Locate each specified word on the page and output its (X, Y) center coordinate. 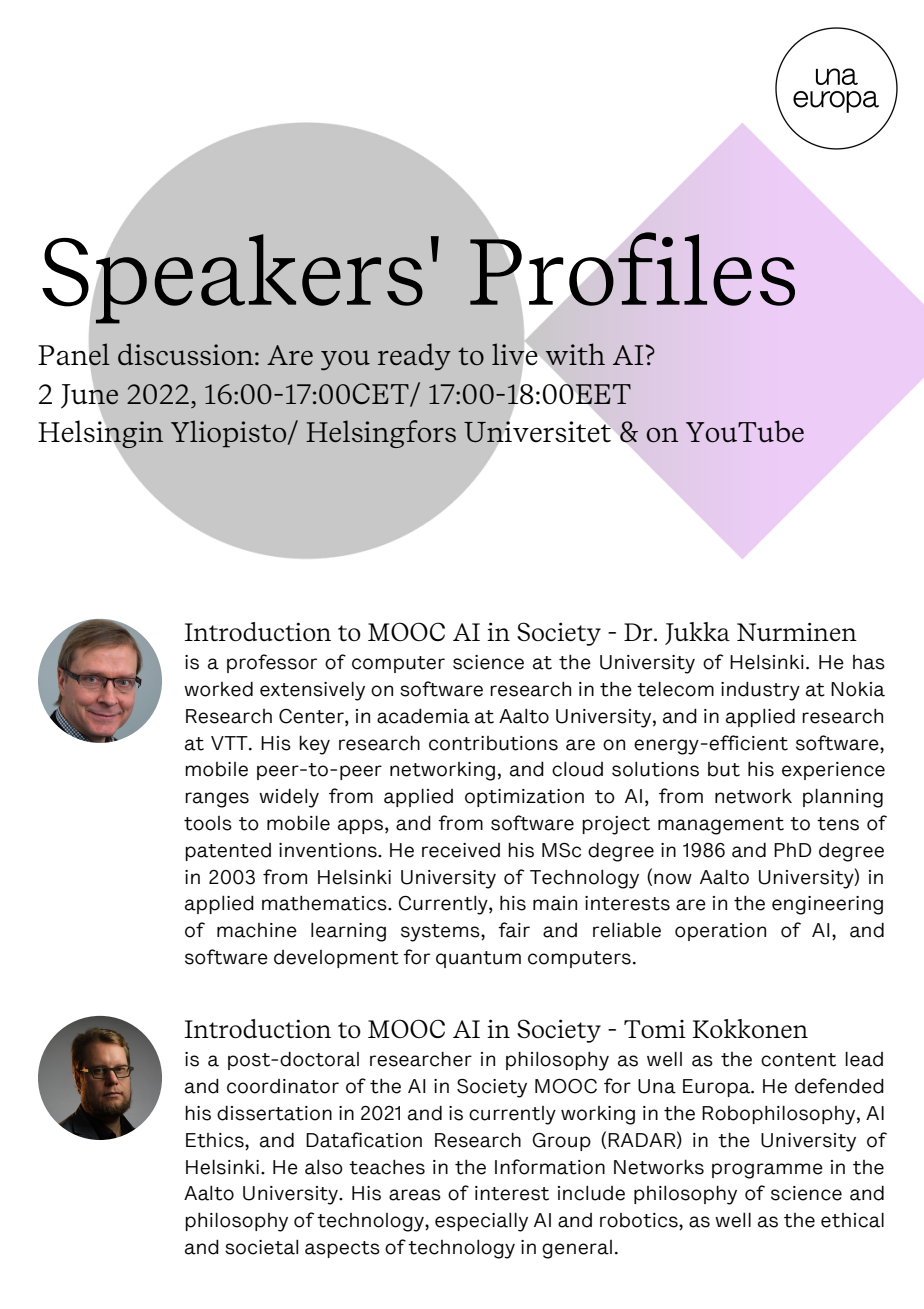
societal (261, 1247)
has (869, 662)
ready (414, 356)
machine (257, 930)
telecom (675, 689)
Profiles (632, 269)
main (555, 903)
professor (272, 663)
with (575, 354)
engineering (827, 905)
